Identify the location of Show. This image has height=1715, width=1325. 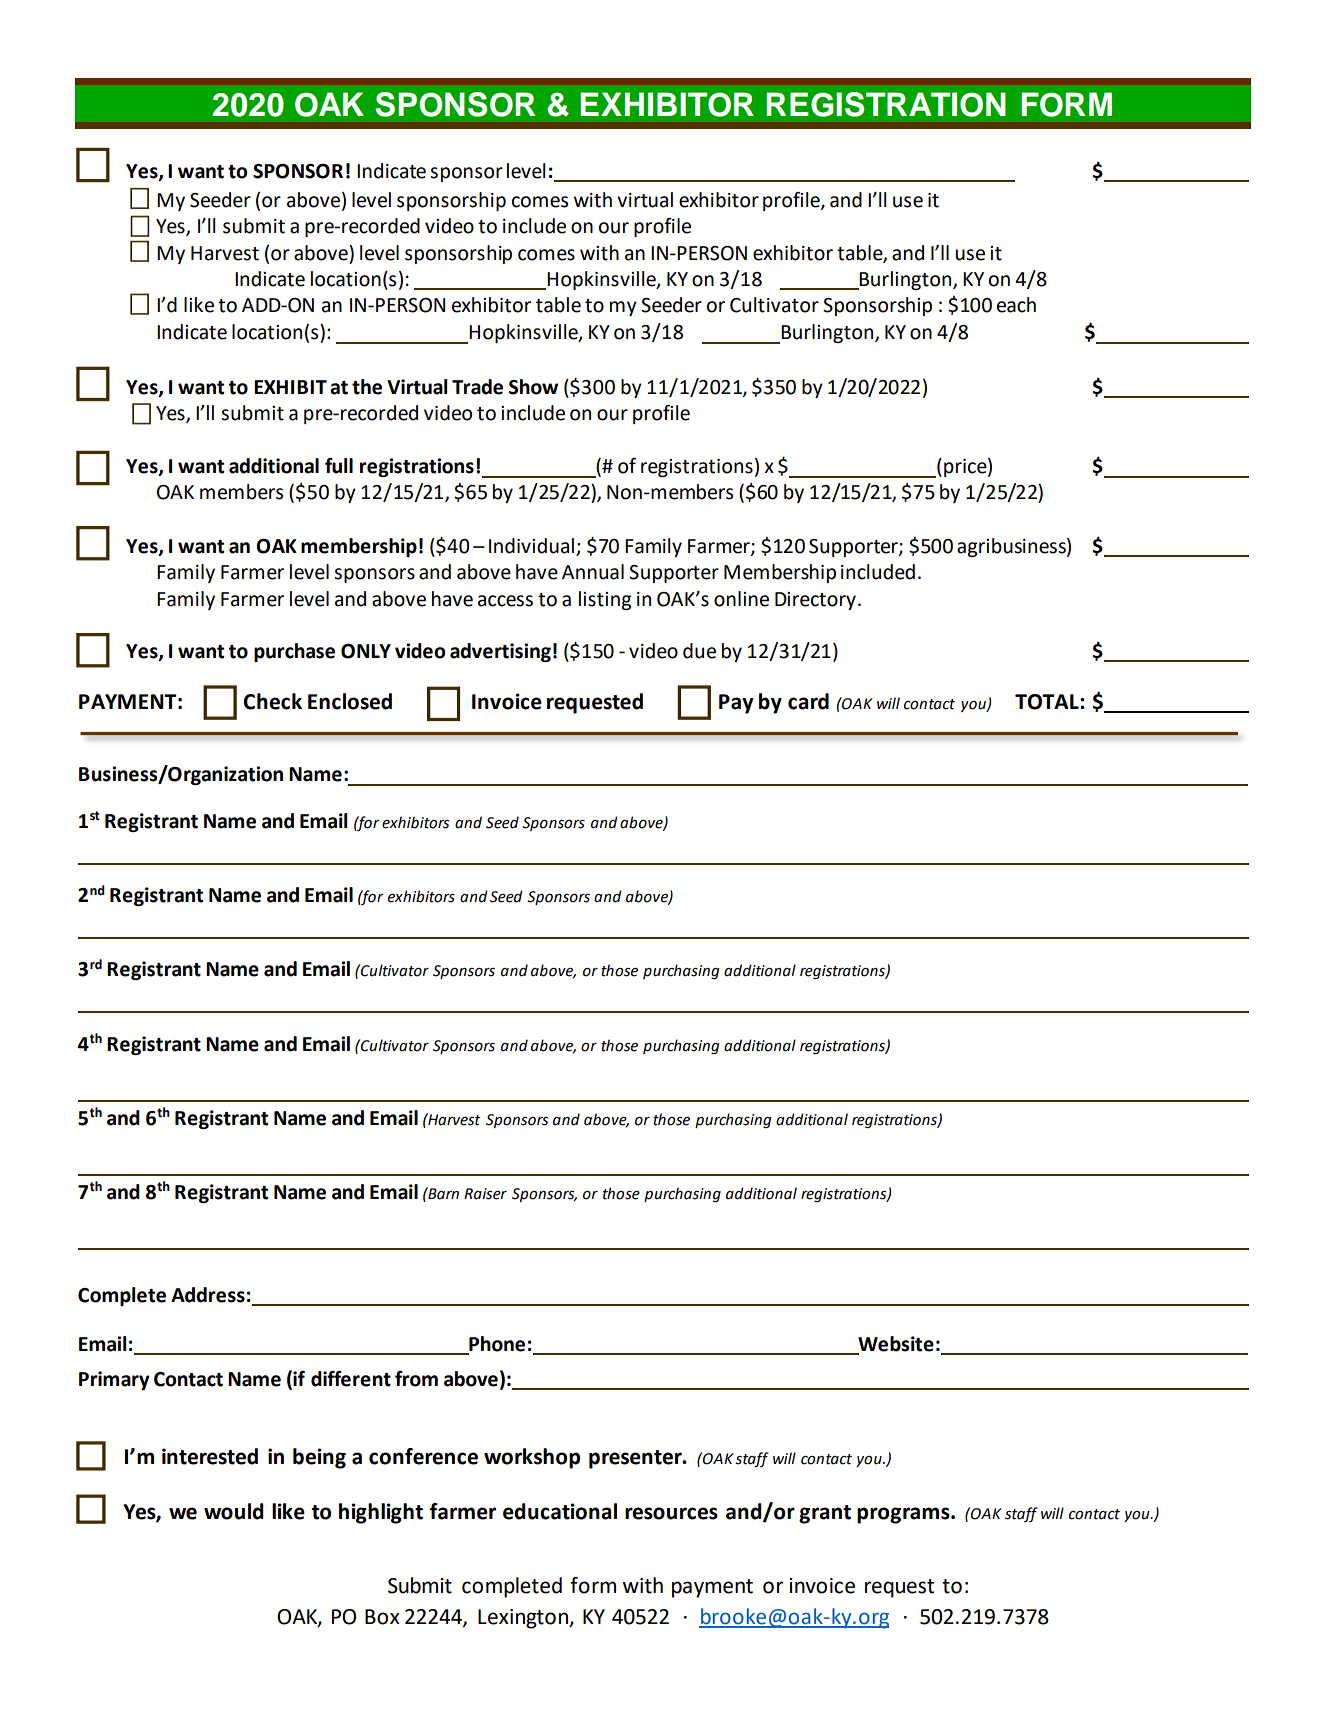
(533, 387).
